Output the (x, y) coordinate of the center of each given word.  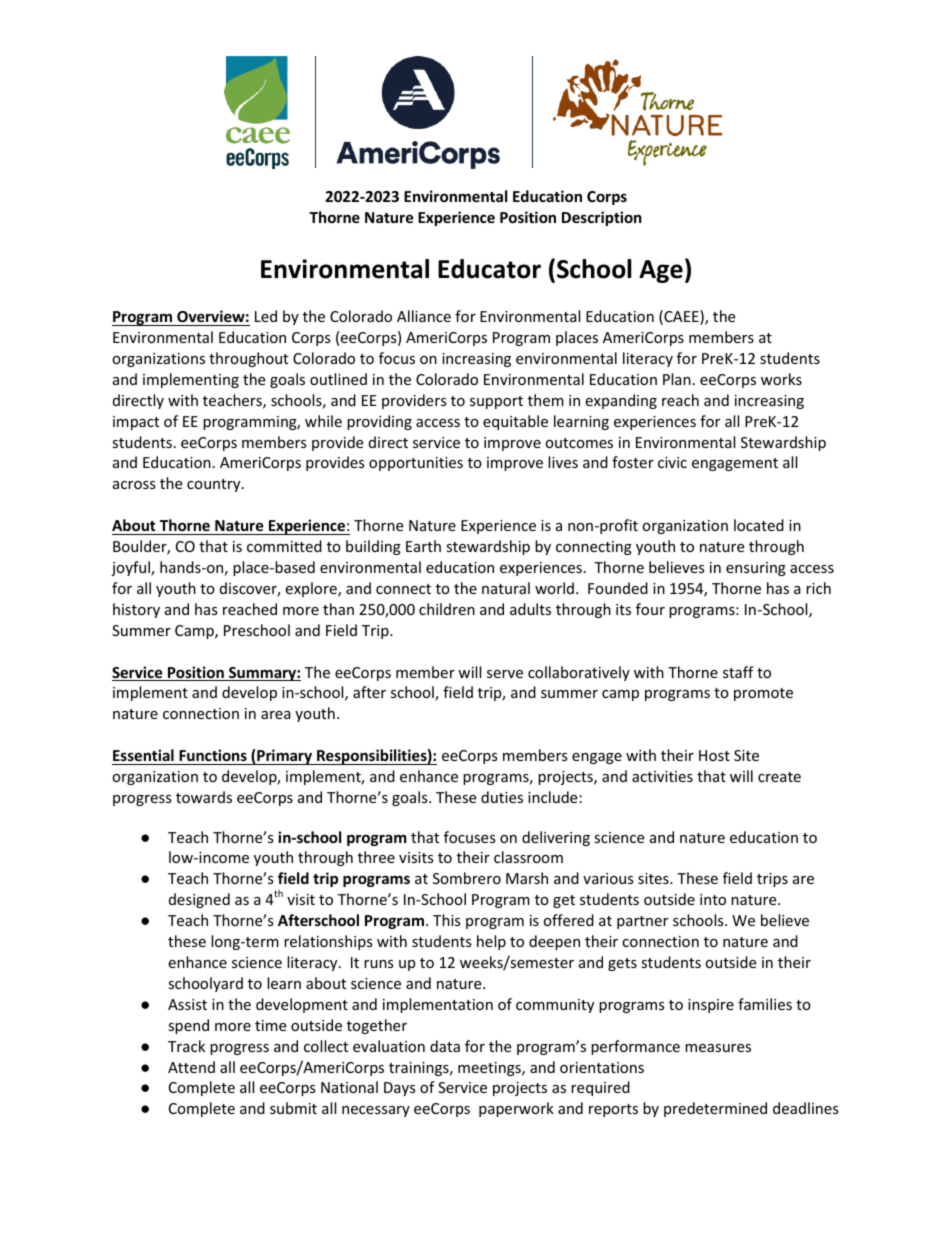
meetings (490, 1069)
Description (602, 218)
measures (718, 1048)
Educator (489, 269)
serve (505, 674)
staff (738, 672)
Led (266, 316)
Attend (191, 1067)
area (276, 715)
